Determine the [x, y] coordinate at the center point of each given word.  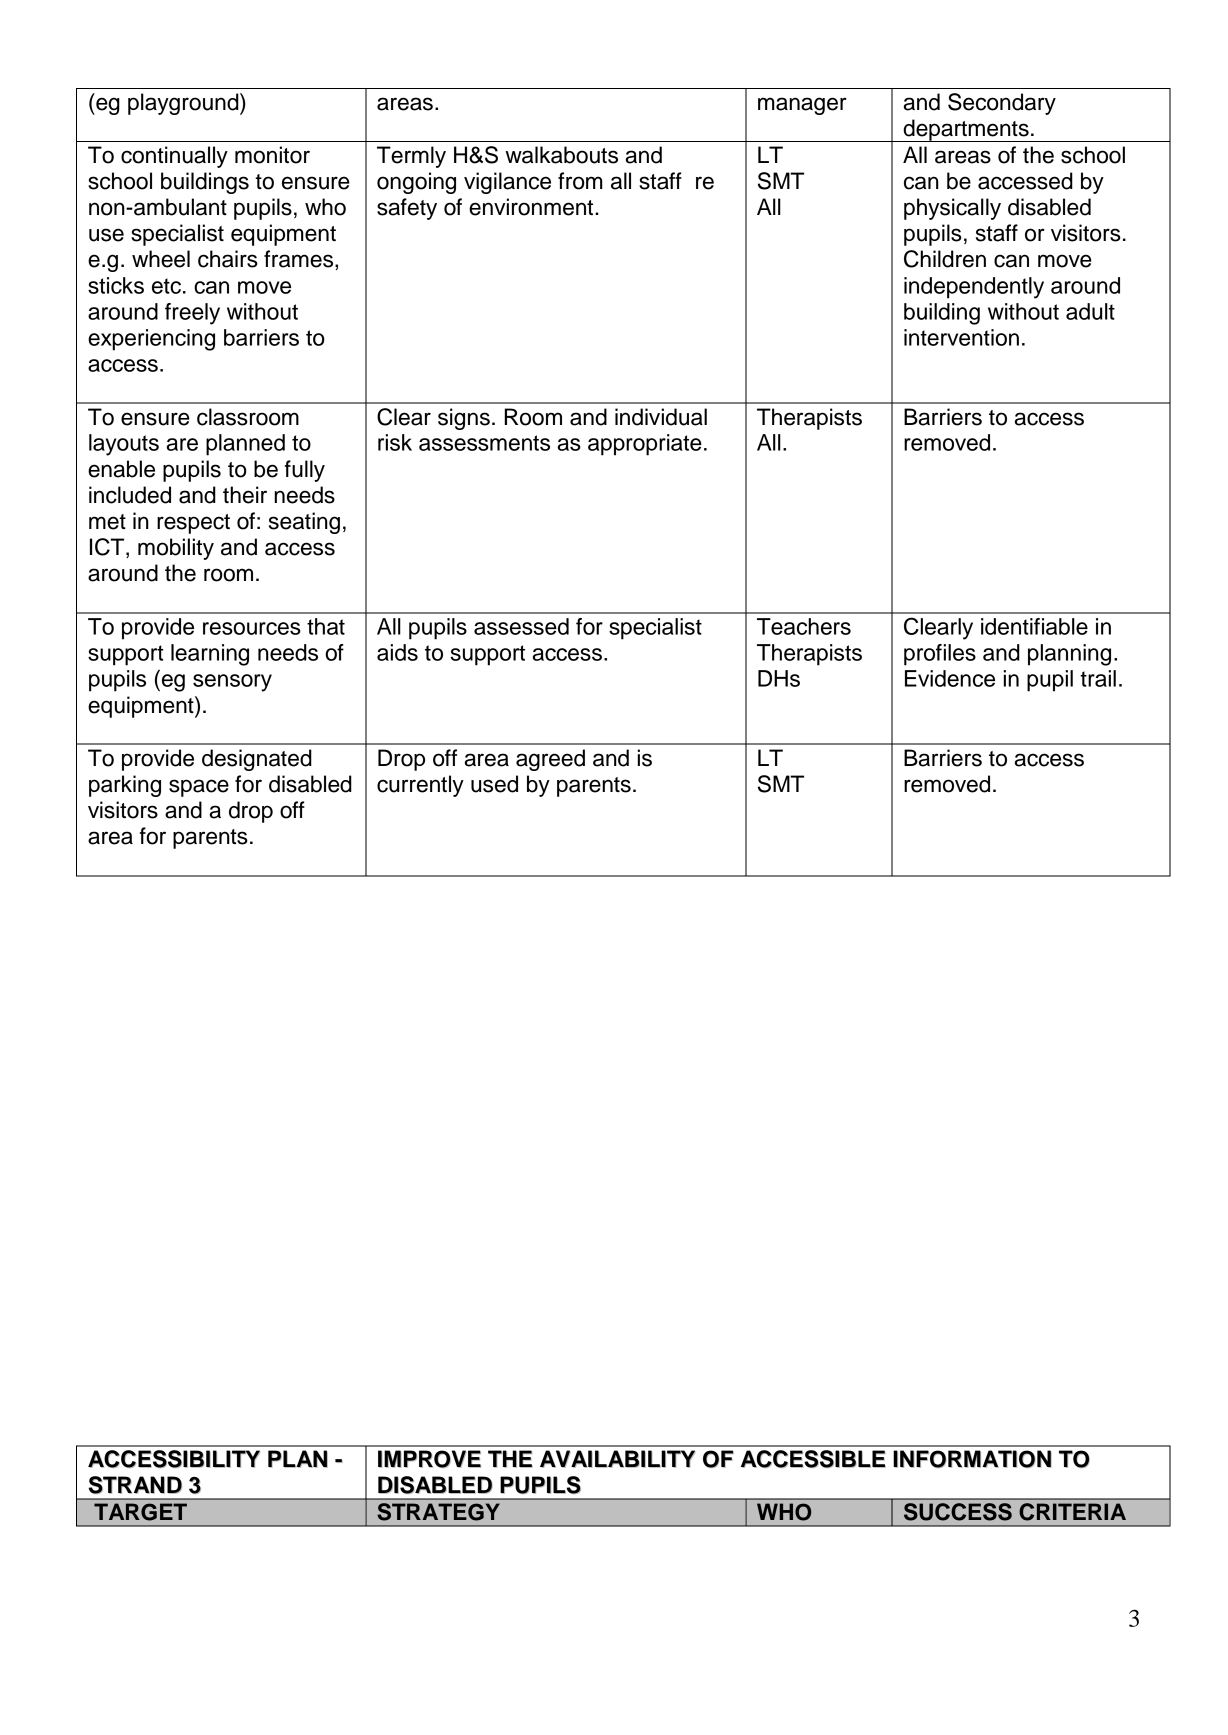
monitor [272, 155]
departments [966, 130]
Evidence [950, 678]
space [199, 788]
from [580, 181]
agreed [550, 760]
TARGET [140, 1512]
